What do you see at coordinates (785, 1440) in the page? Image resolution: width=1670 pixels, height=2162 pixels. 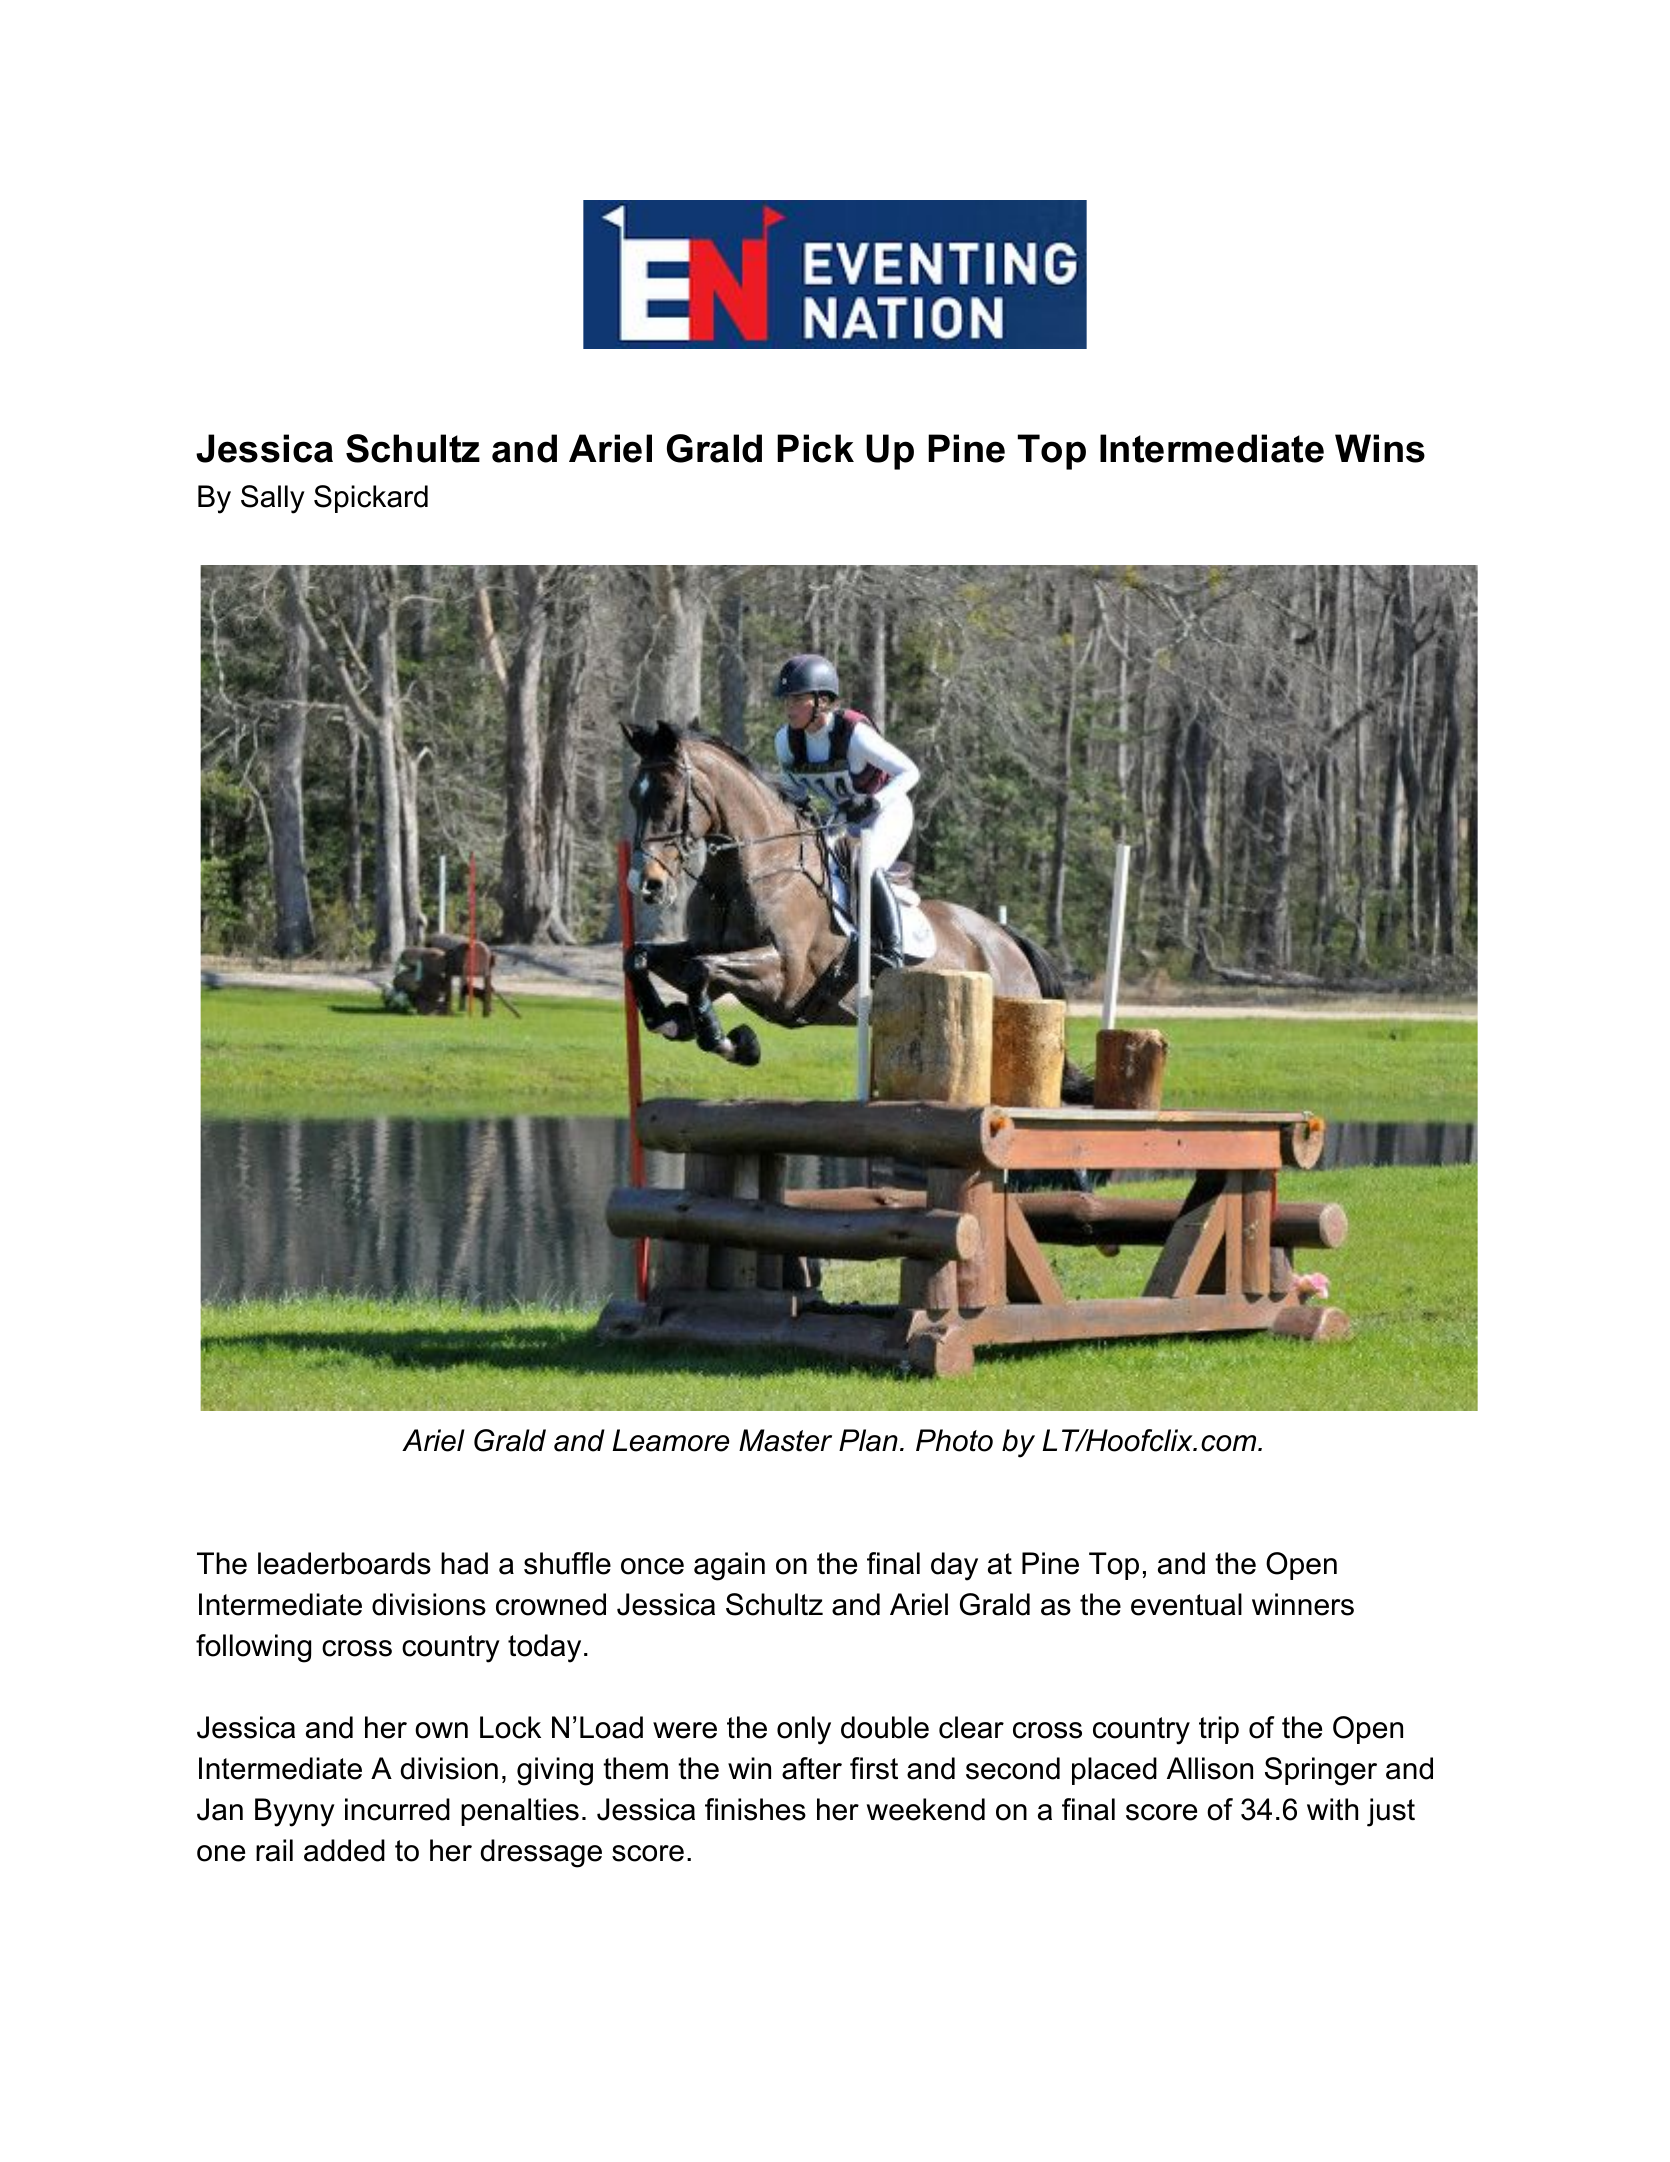 I see `Master` at bounding box center [785, 1440].
